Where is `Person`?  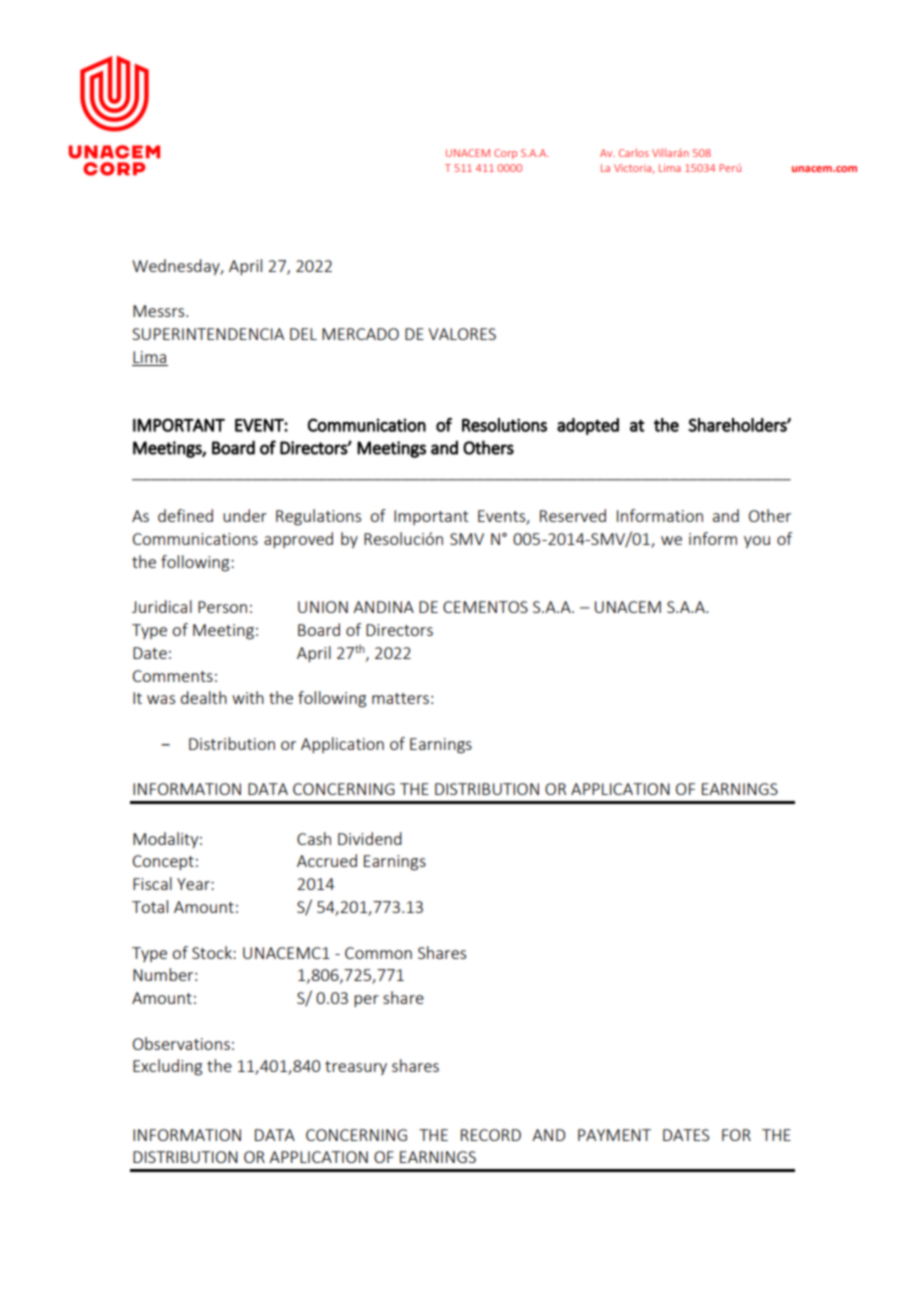
Person is located at coordinates (222, 607).
